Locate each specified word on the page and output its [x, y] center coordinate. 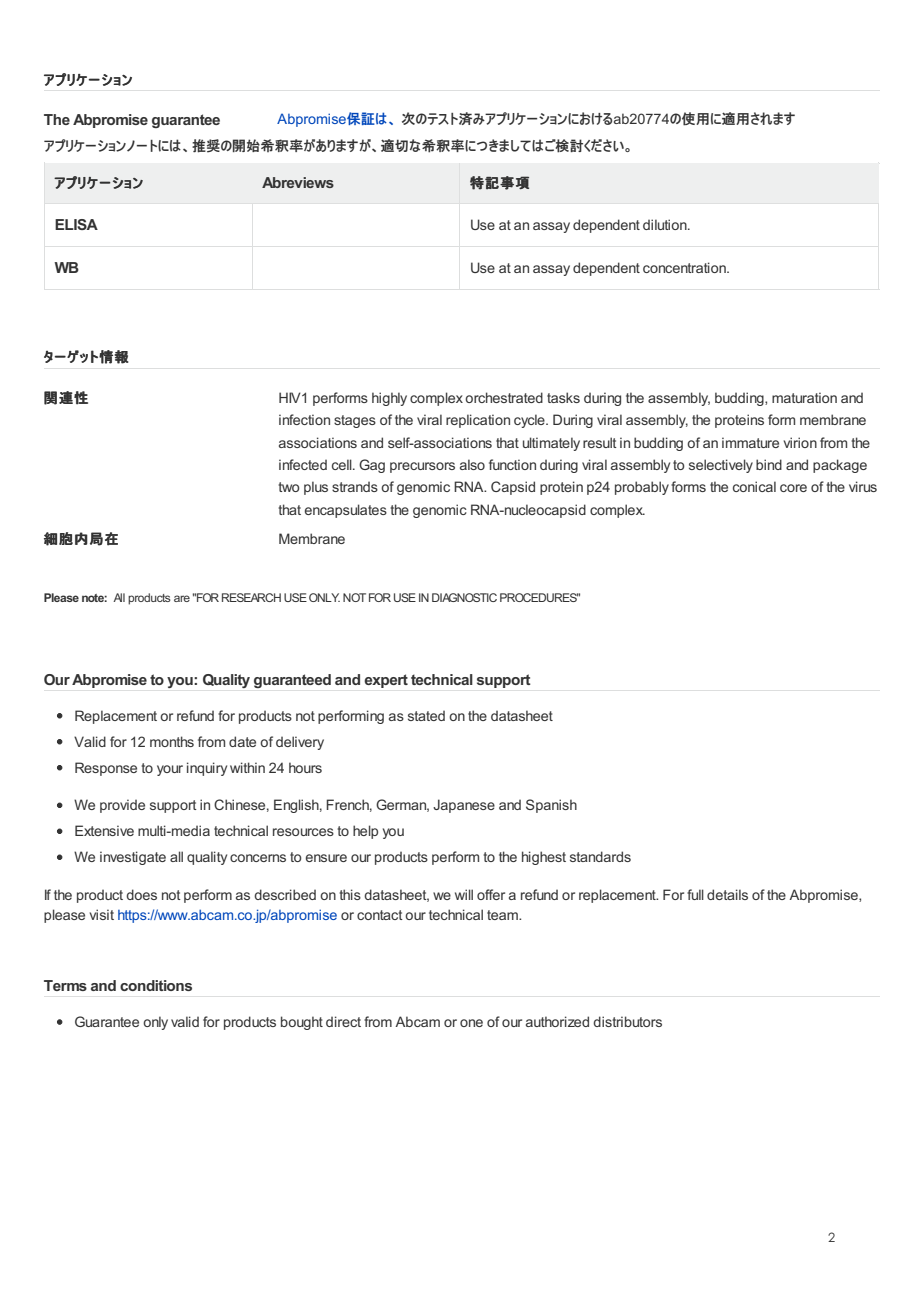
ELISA [76, 224]
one [471, 1023]
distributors [627, 1021]
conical [754, 486]
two [289, 487]
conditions [156, 985]
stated [426, 715]
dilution [666, 224]
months [172, 741]
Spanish [551, 806]
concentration [685, 267]
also [472, 464]
